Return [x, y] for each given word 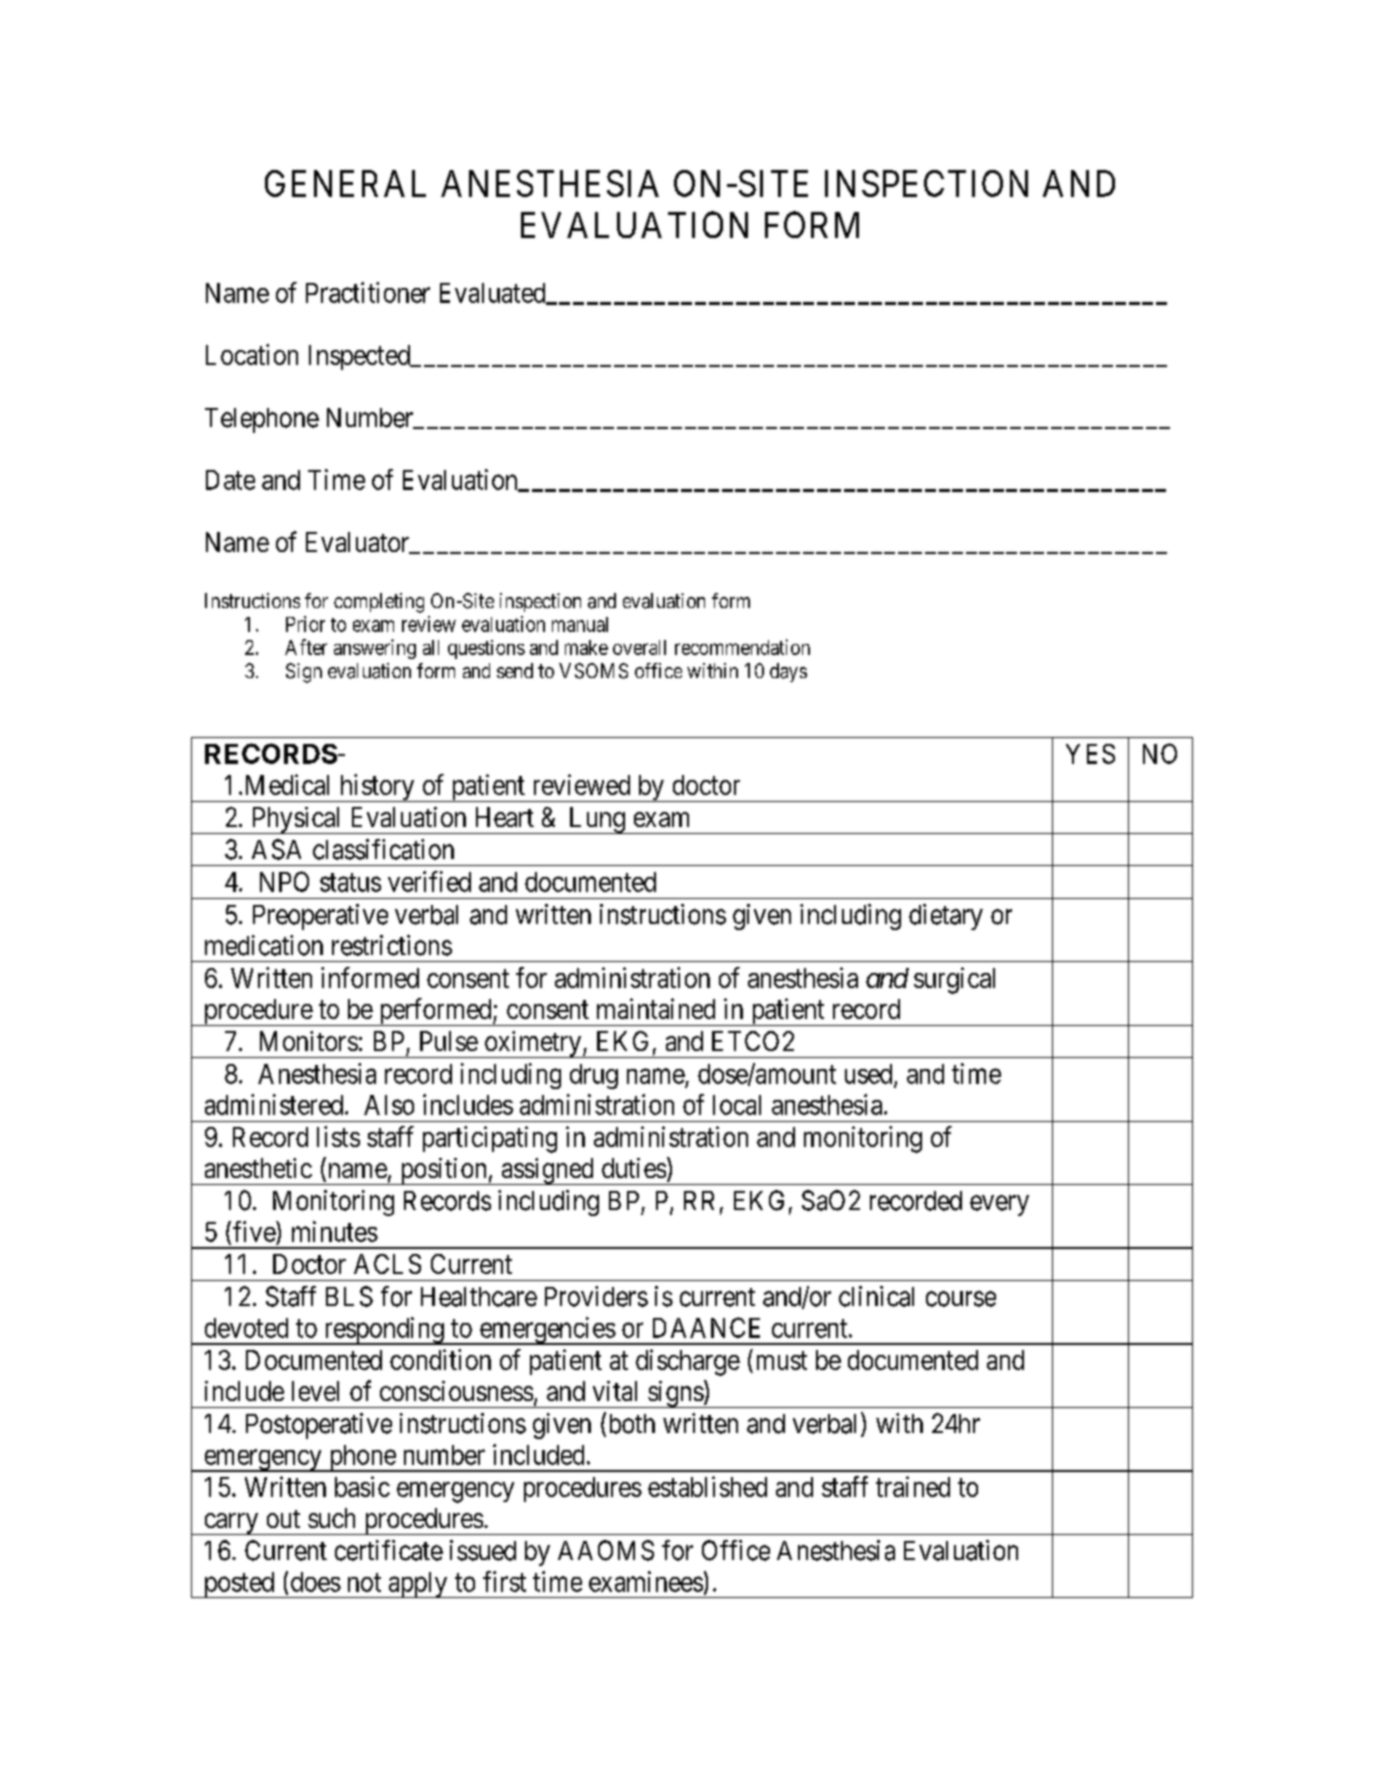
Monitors [309, 1041]
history [377, 788]
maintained [656, 1008]
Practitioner [368, 292]
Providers [596, 1296]
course [961, 1299]
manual [580, 624]
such [331, 1518]
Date [230, 480]
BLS [349, 1296]
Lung [596, 820]
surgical [954, 980]
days [788, 672]
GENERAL [345, 183]
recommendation [742, 647]
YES [1090, 754]
